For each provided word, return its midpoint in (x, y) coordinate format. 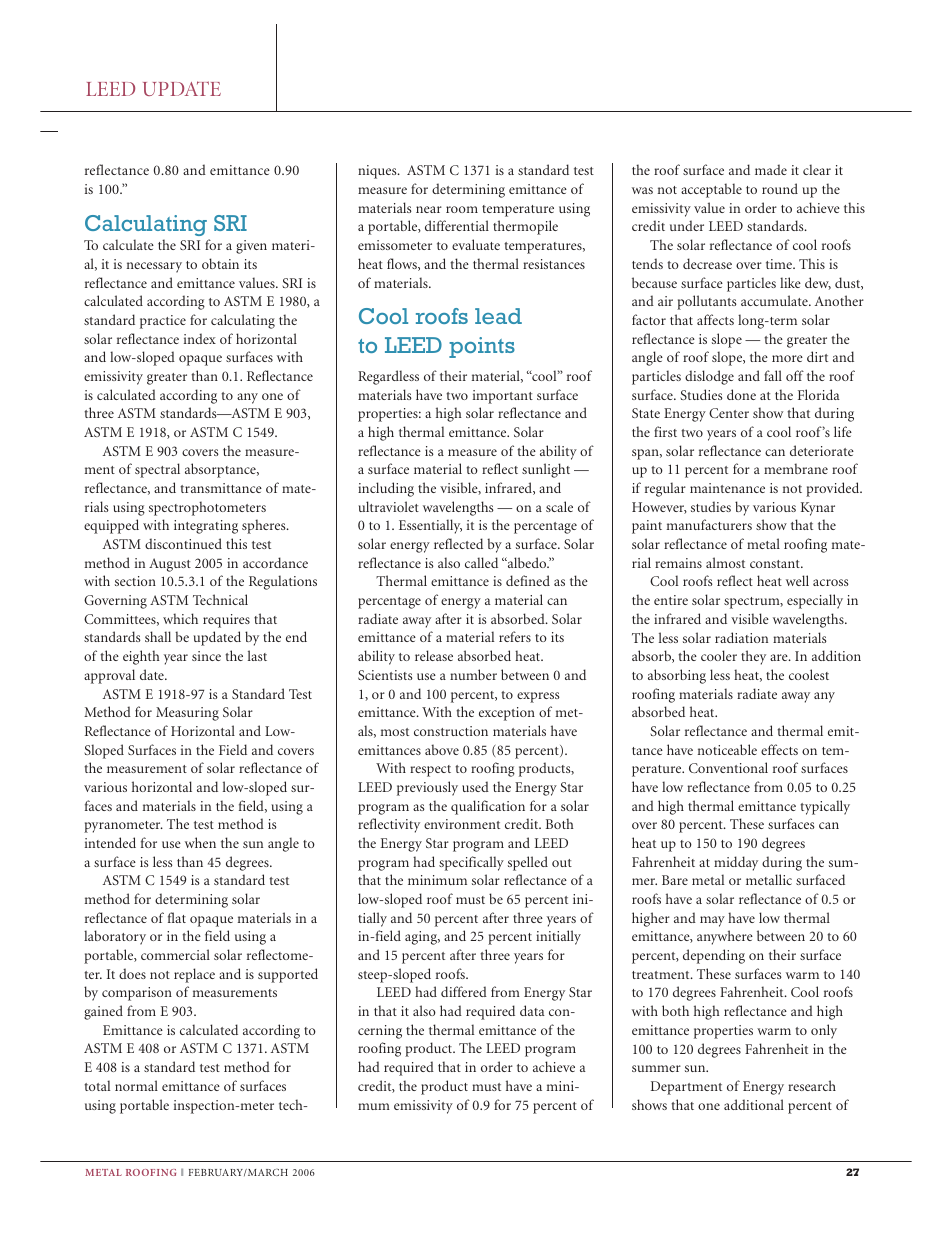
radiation (741, 637)
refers (515, 636)
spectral (157, 470)
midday (736, 863)
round (780, 188)
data (532, 1010)
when (200, 842)
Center (729, 413)
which (180, 618)
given (251, 247)
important (503, 397)
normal (136, 1085)
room (462, 209)
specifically (471, 863)
